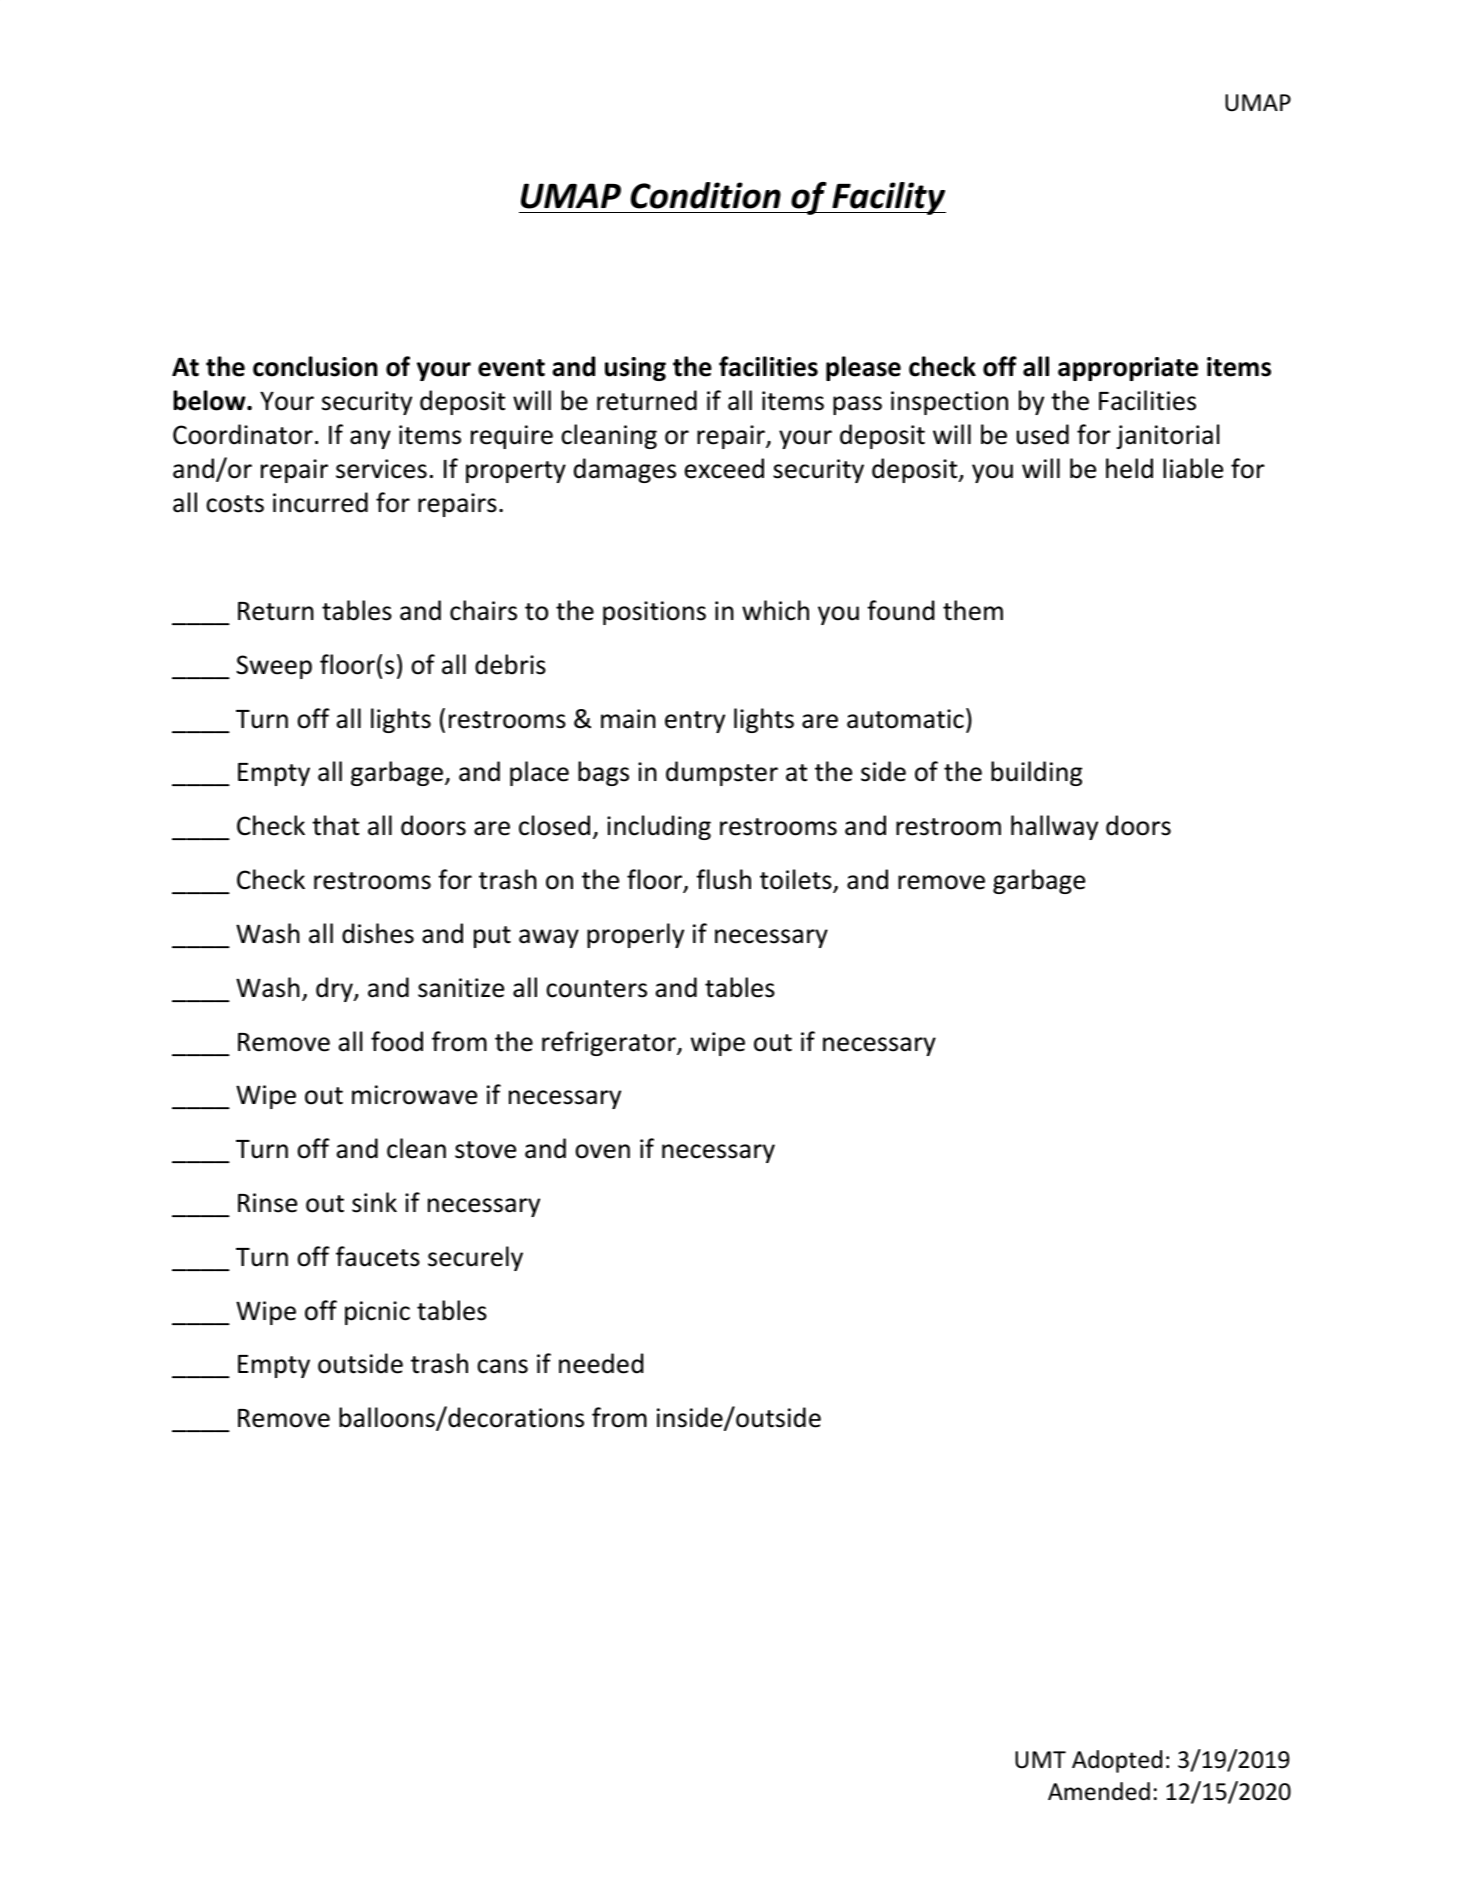 This screenshot has width=1464, height=1894. I want to click on appropriate, so click(1128, 369).
